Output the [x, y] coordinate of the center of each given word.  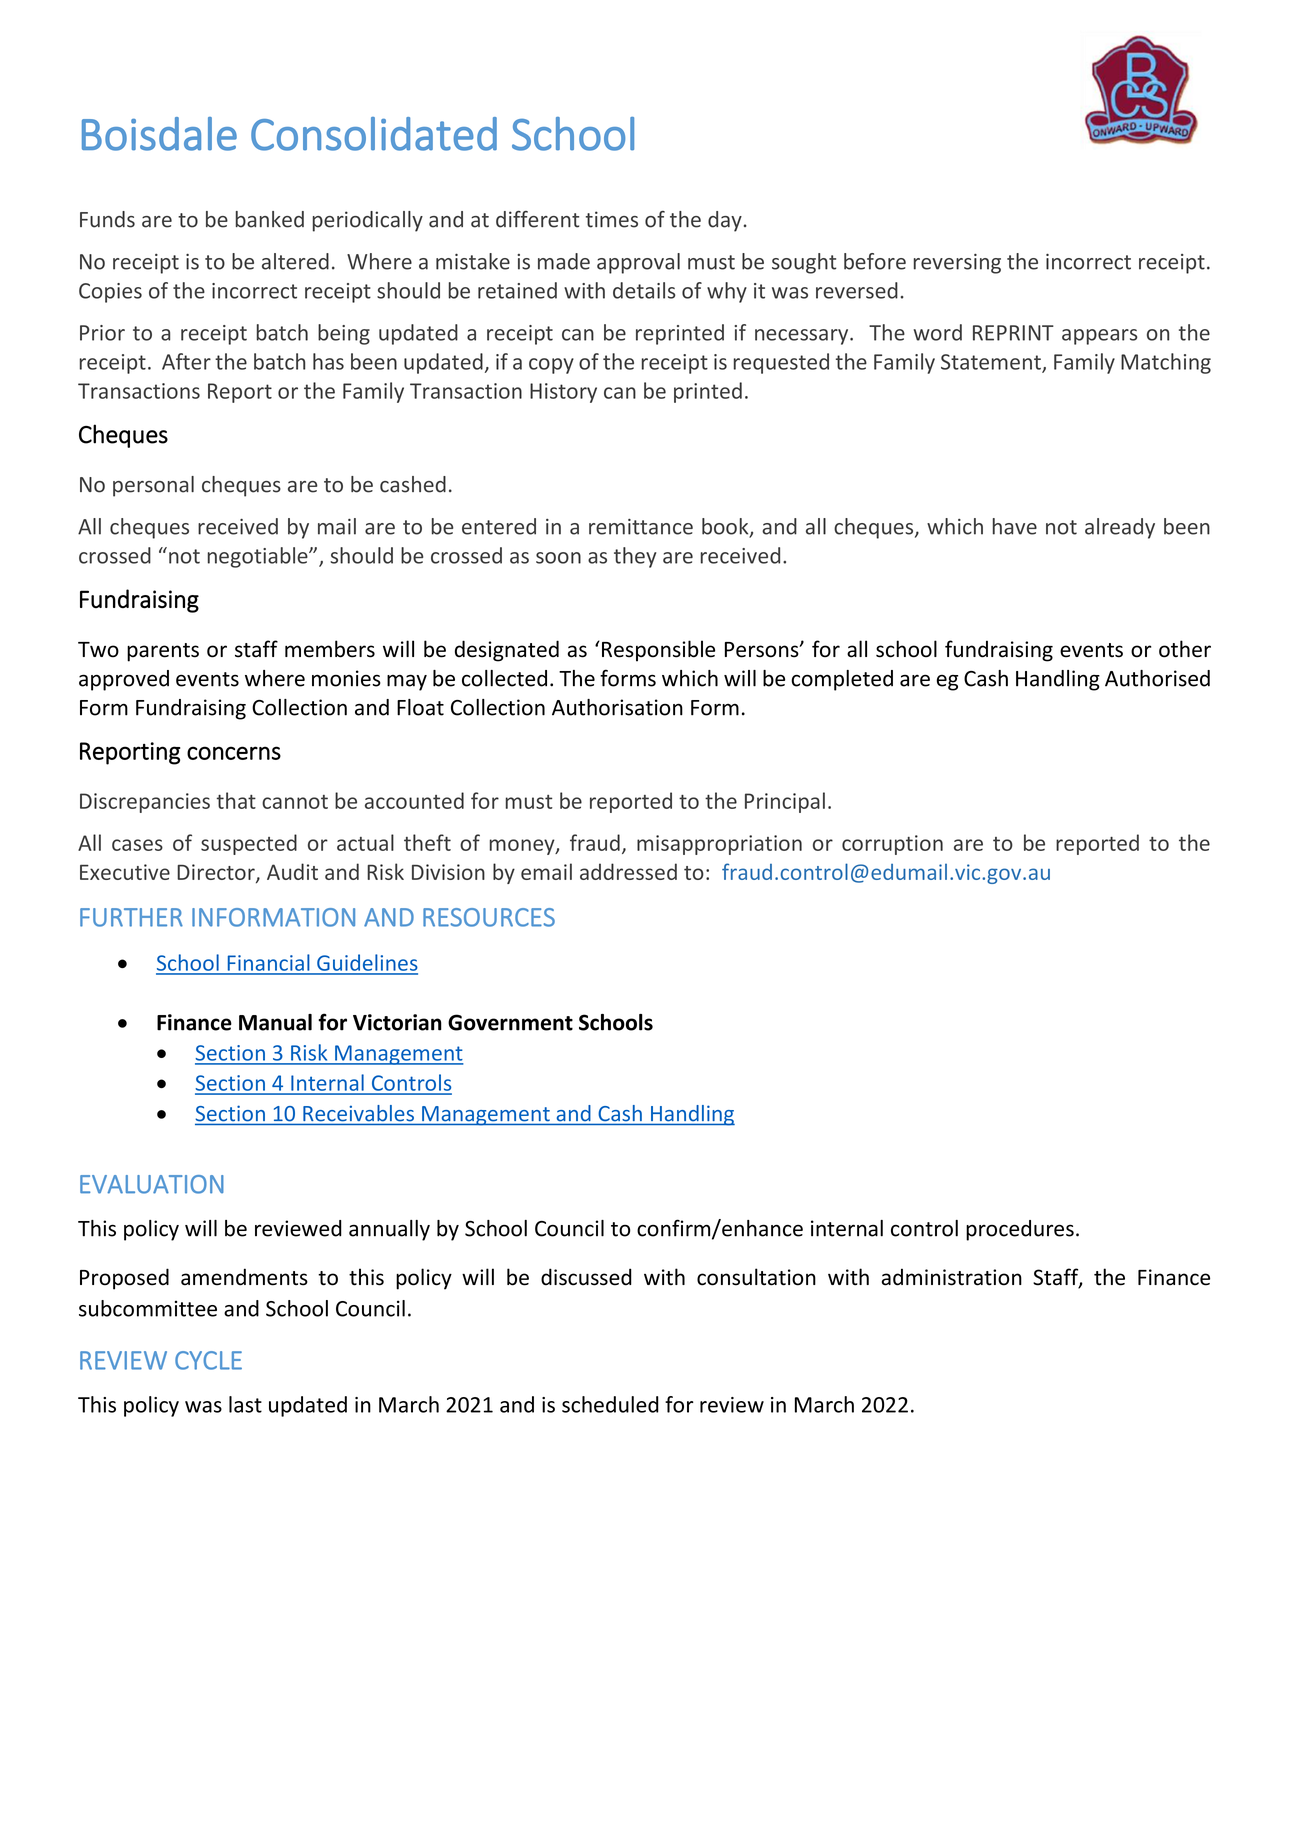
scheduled [610, 1404]
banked [270, 219]
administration [952, 1277]
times [612, 219]
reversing [957, 264]
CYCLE [208, 1360]
